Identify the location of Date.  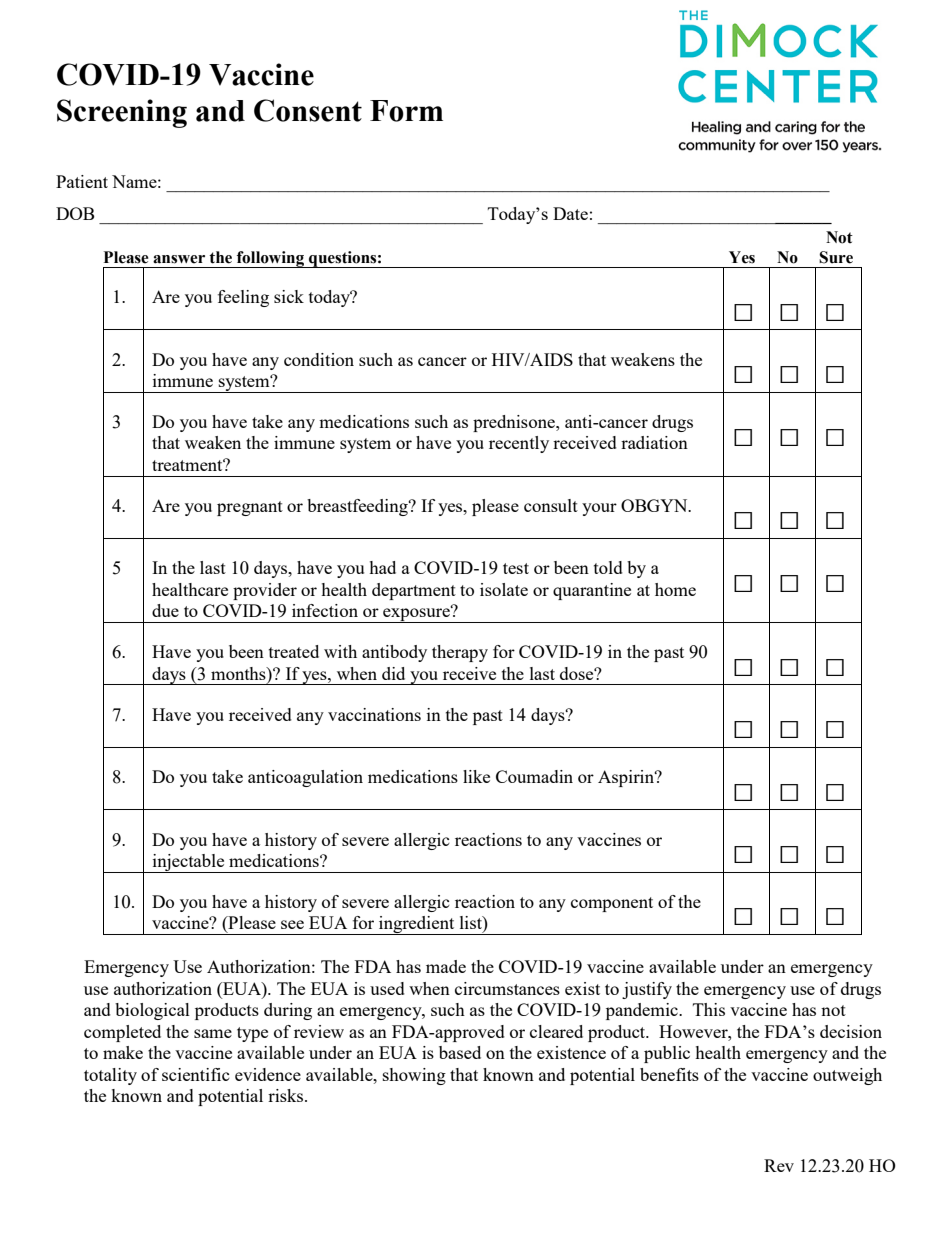
(570, 213).
